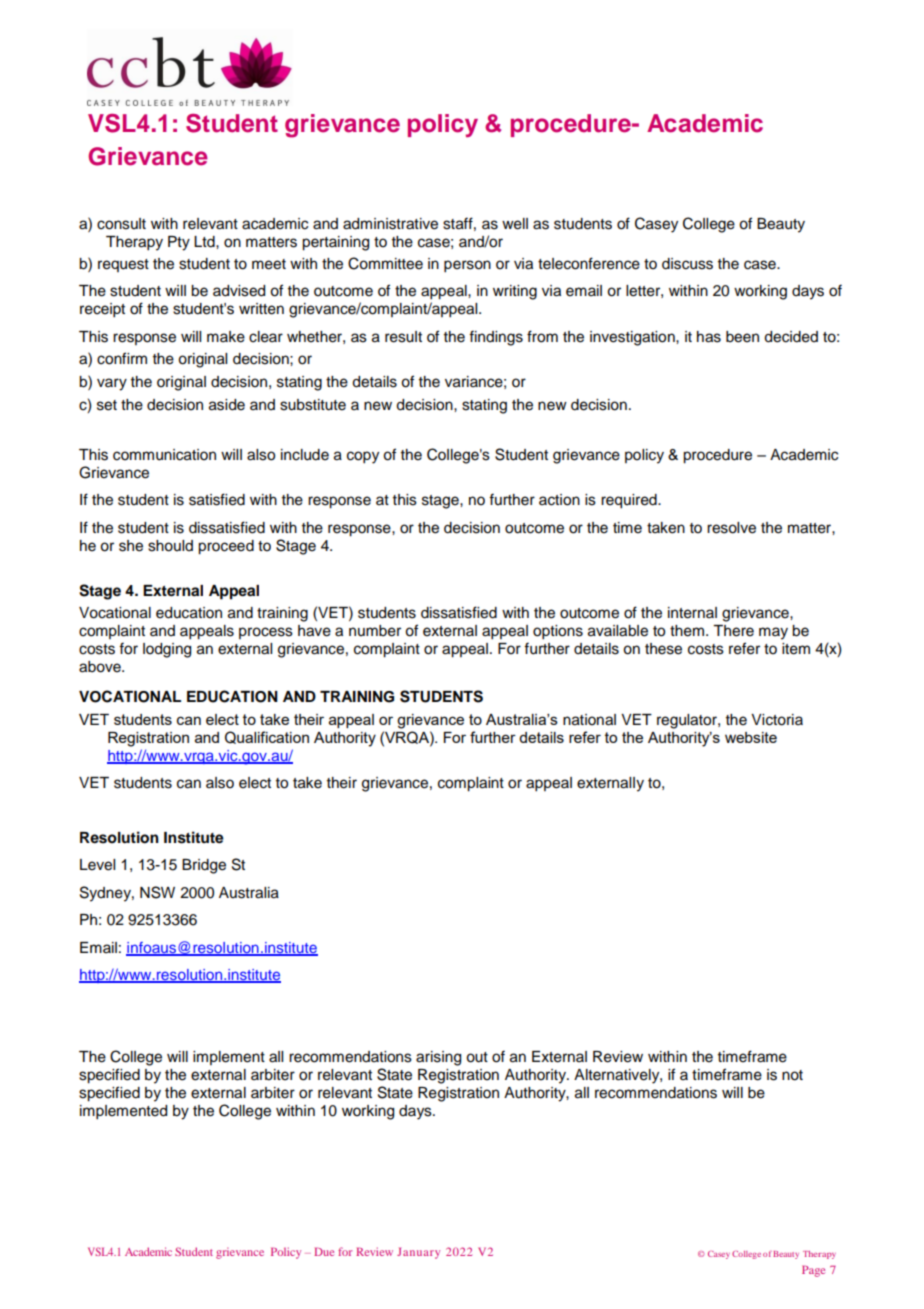  Describe the element at coordinates (751, 737) in the document. I see `website` at that location.
